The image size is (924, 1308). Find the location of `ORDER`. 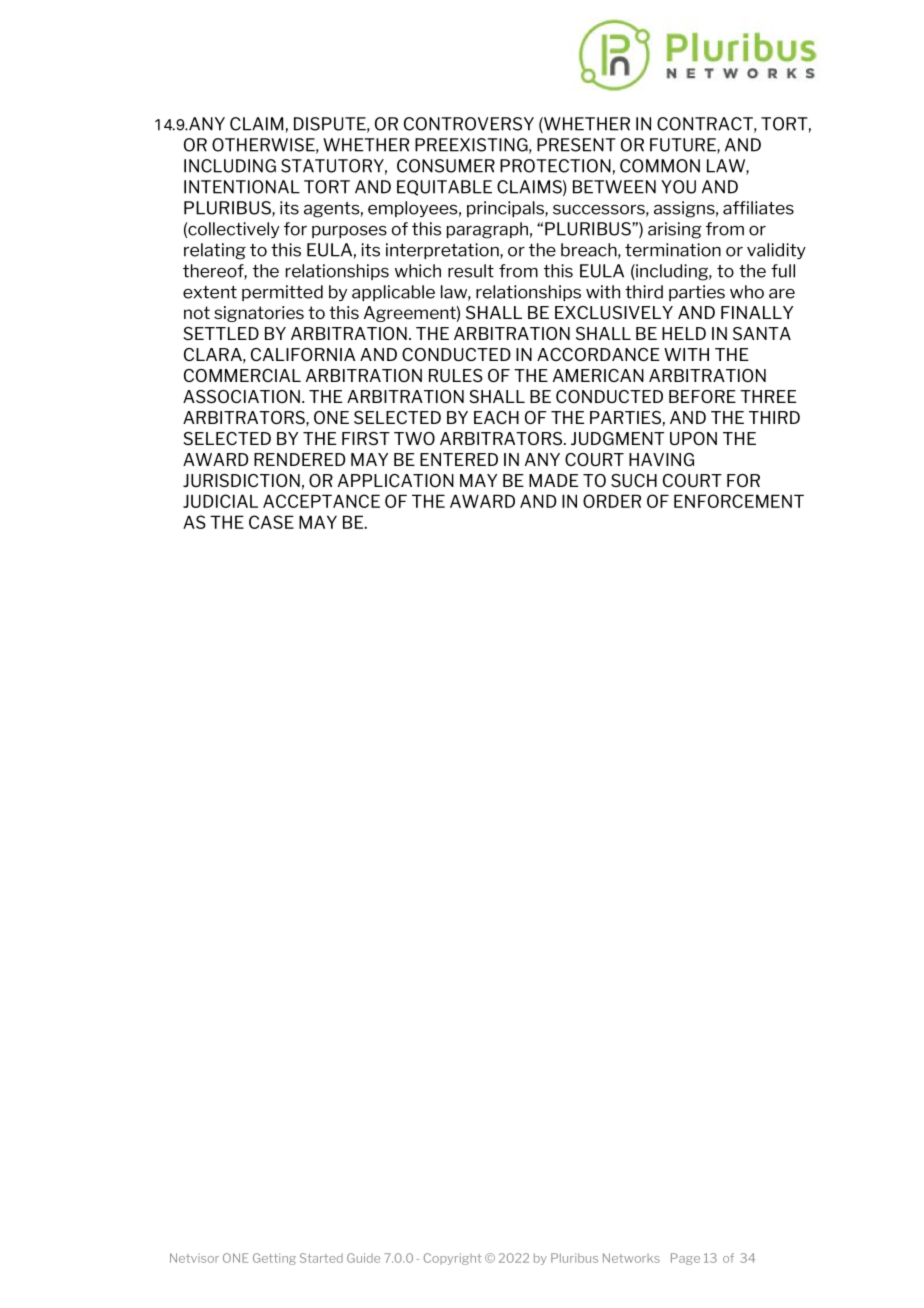

ORDER is located at coordinates (612, 501).
